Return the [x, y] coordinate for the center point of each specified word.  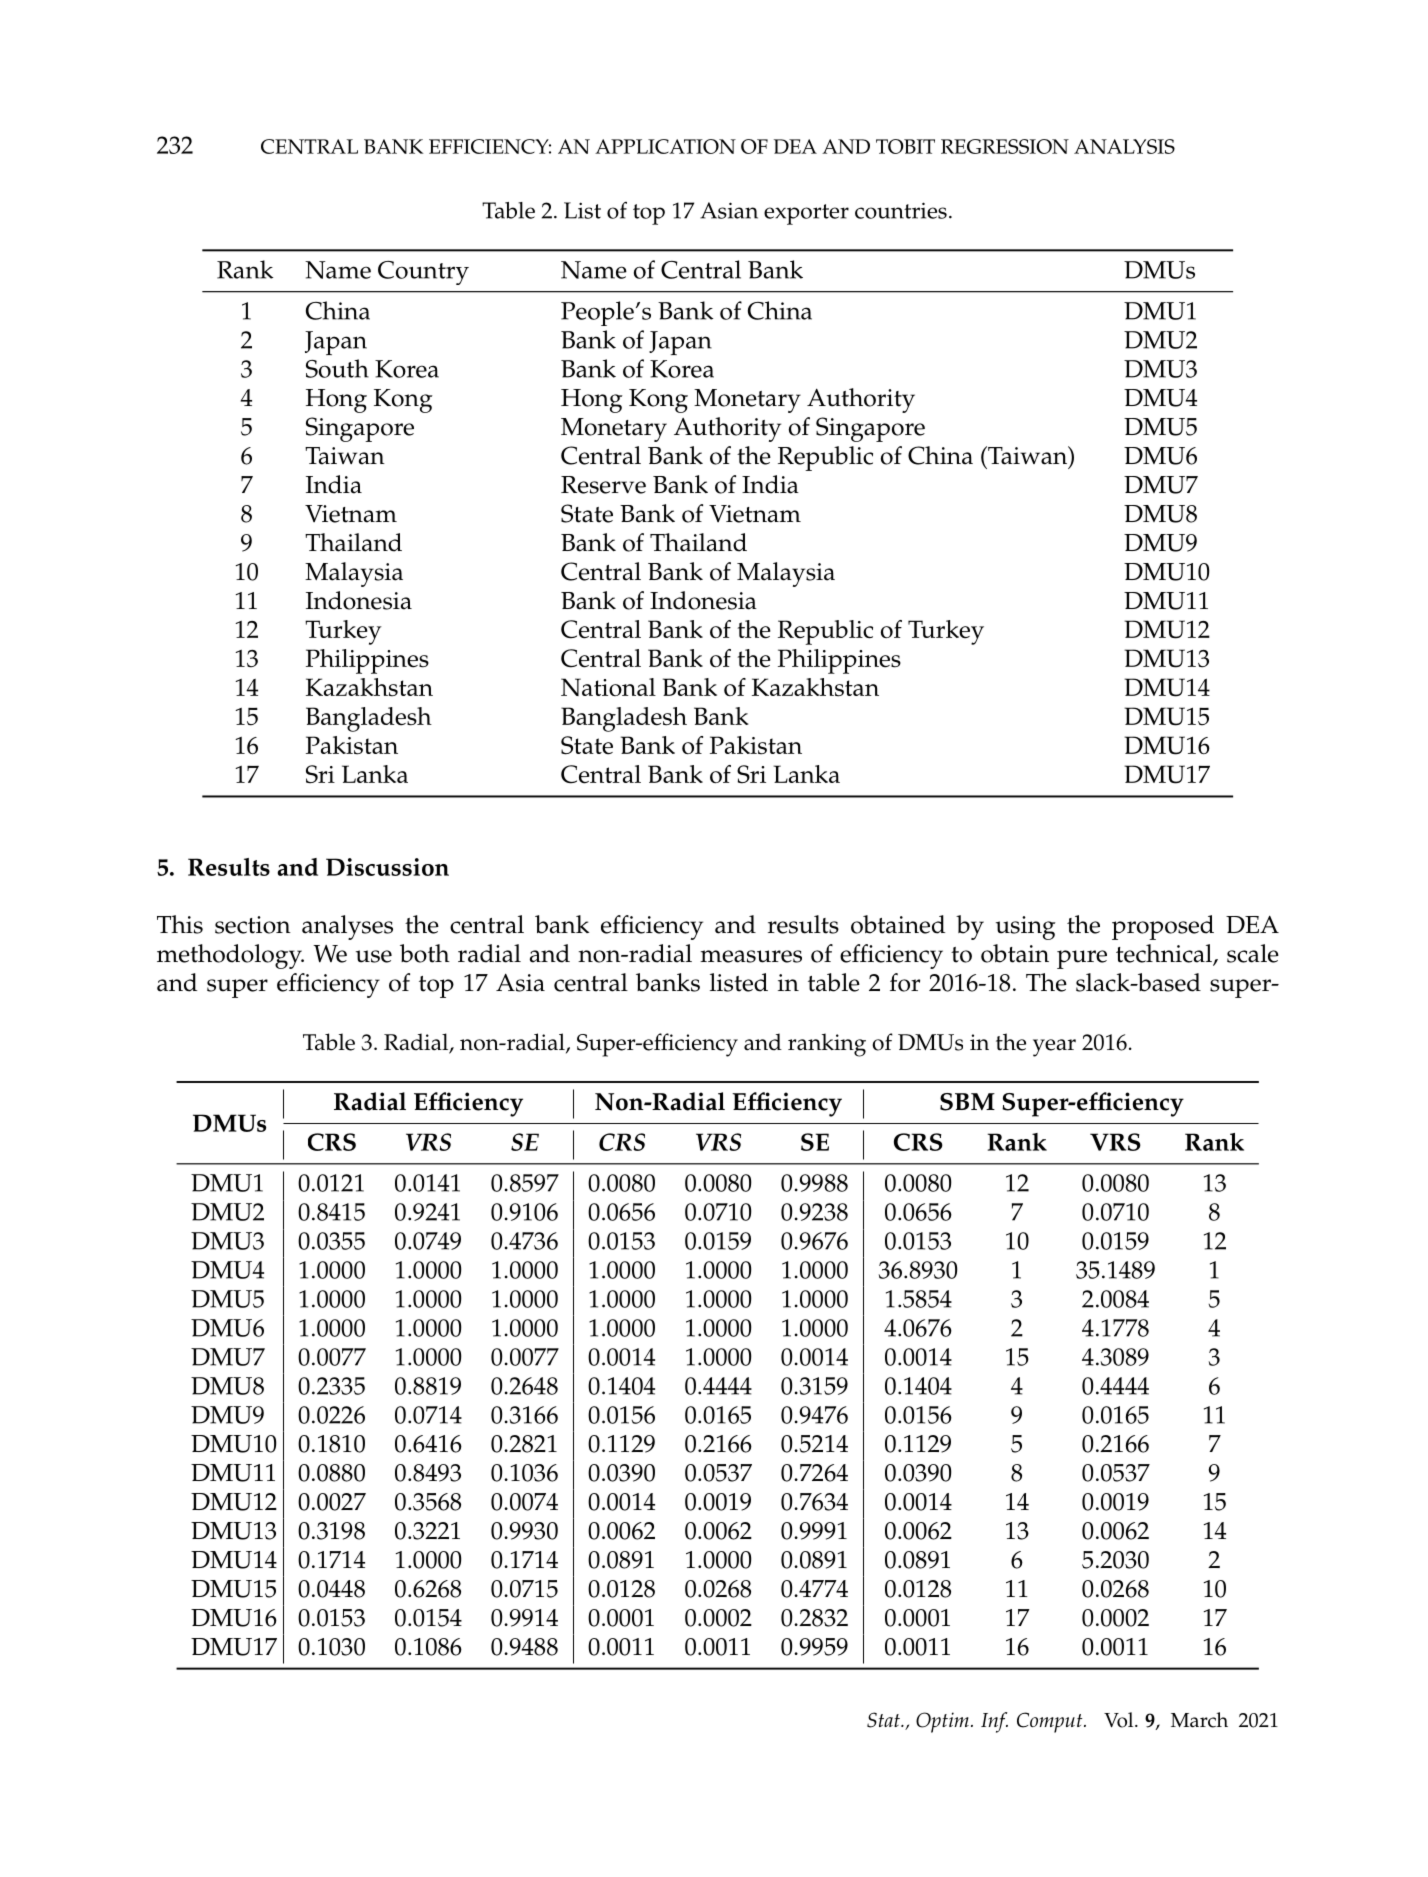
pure [1082, 959]
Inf [994, 1722]
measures [751, 956]
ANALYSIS [1124, 146]
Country [423, 273]
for [905, 982]
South [337, 368]
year [1054, 1048]
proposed [1163, 927]
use [374, 956]
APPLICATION [665, 146]
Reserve [603, 485]
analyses [347, 927]
